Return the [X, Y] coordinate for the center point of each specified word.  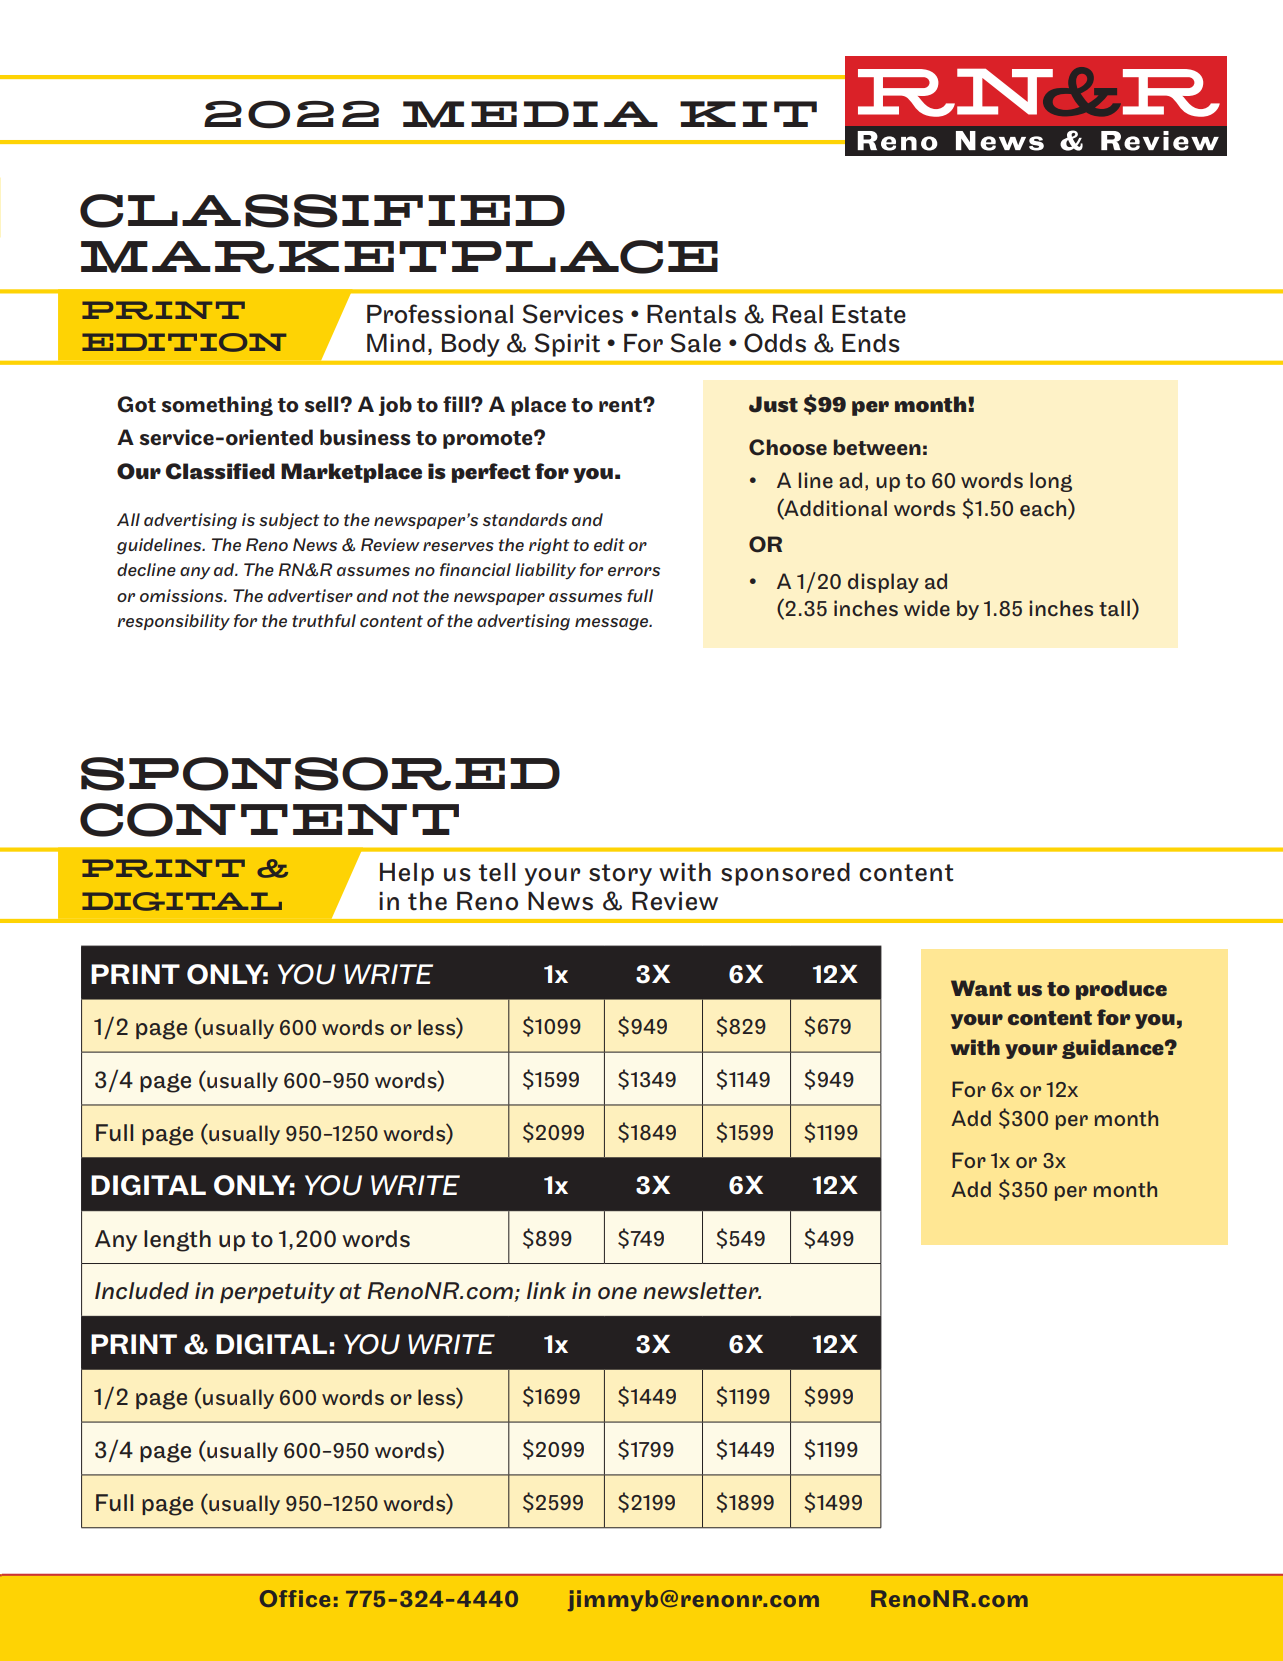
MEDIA [530, 114]
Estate [869, 314]
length [177, 1241]
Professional [440, 314]
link [546, 1290]
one [617, 1293]
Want [981, 988]
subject [289, 521]
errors [634, 571]
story [620, 875]
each [1044, 507]
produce [1121, 990]
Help [407, 874]
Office [295, 1598]
